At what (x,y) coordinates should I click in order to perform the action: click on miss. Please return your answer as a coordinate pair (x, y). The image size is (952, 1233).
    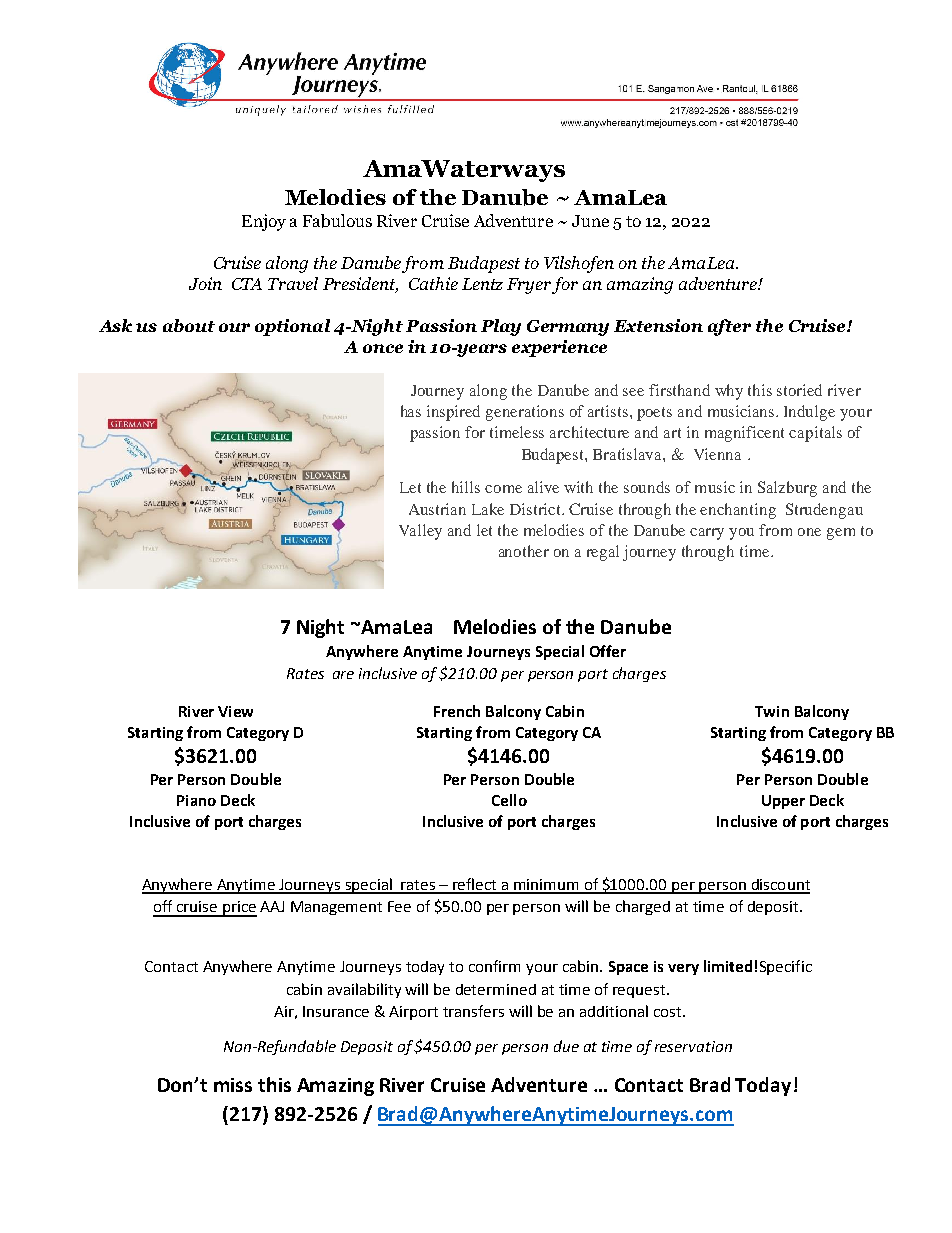
    Looking at the image, I should click on (233, 1085).
